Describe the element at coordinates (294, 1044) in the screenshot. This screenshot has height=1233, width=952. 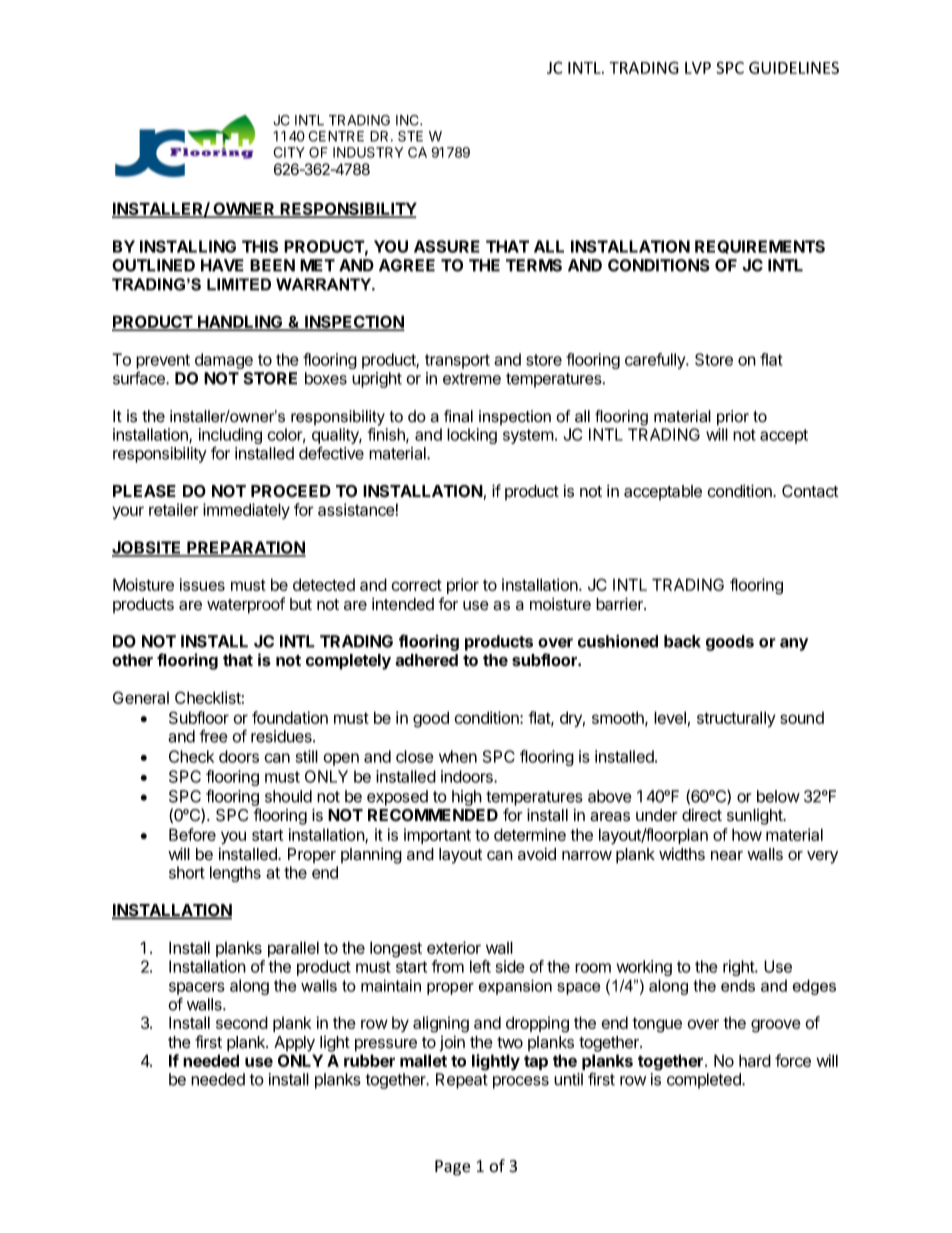
I see `Apply` at that location.
